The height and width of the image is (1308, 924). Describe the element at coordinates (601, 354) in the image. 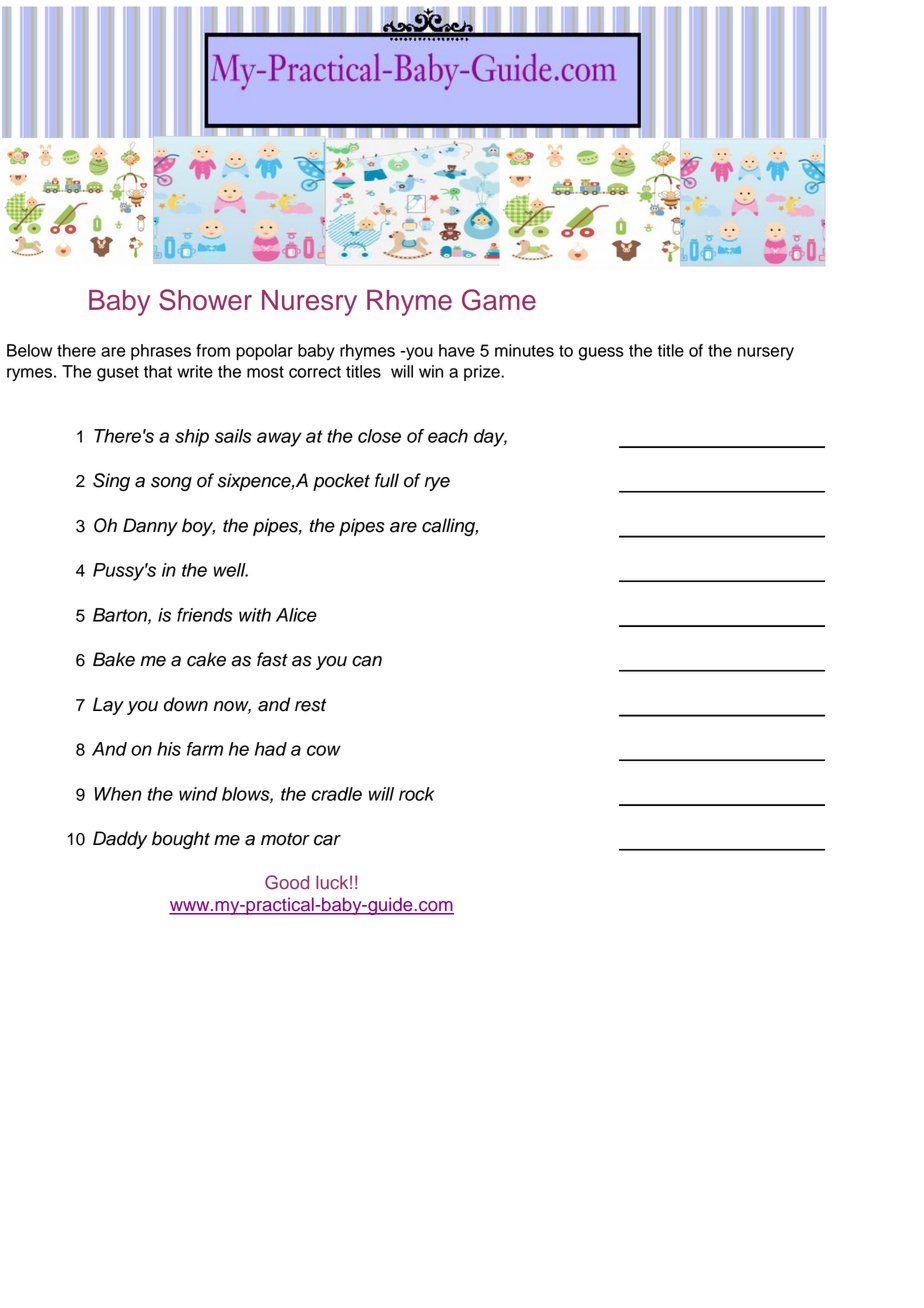

I see `guess` at that location.
